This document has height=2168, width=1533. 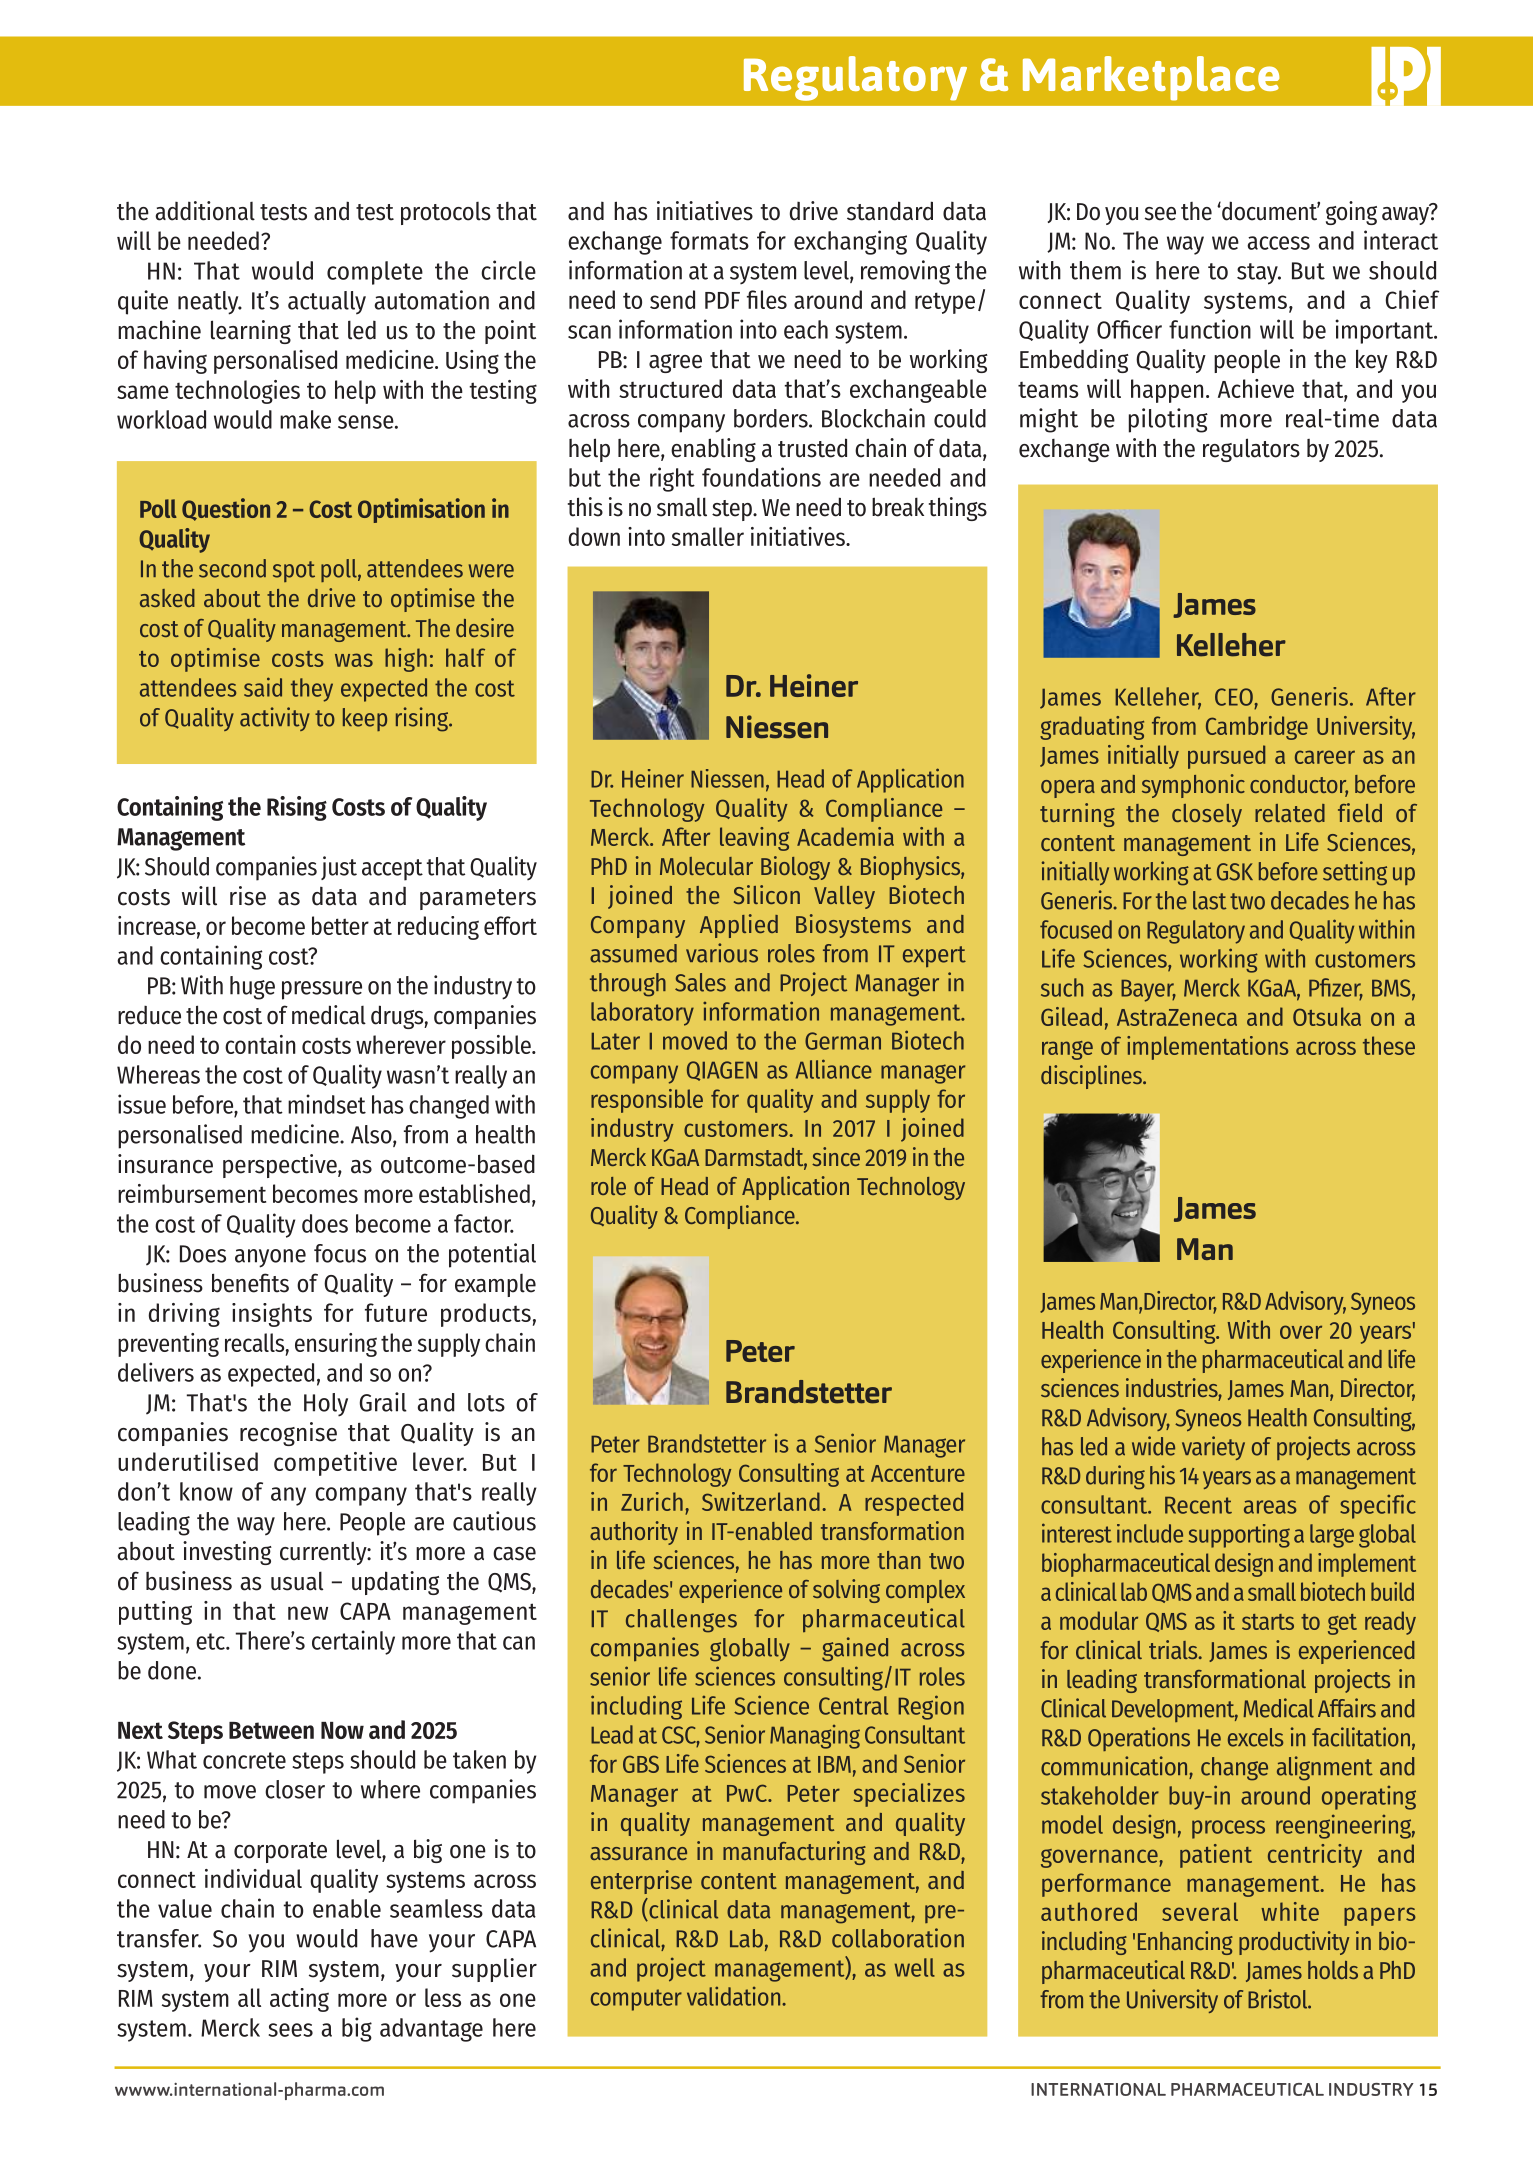 What do you see at coordinates (761, 1501) in the document?
I see `Switzerland` at bounding box center [761, 1501].
